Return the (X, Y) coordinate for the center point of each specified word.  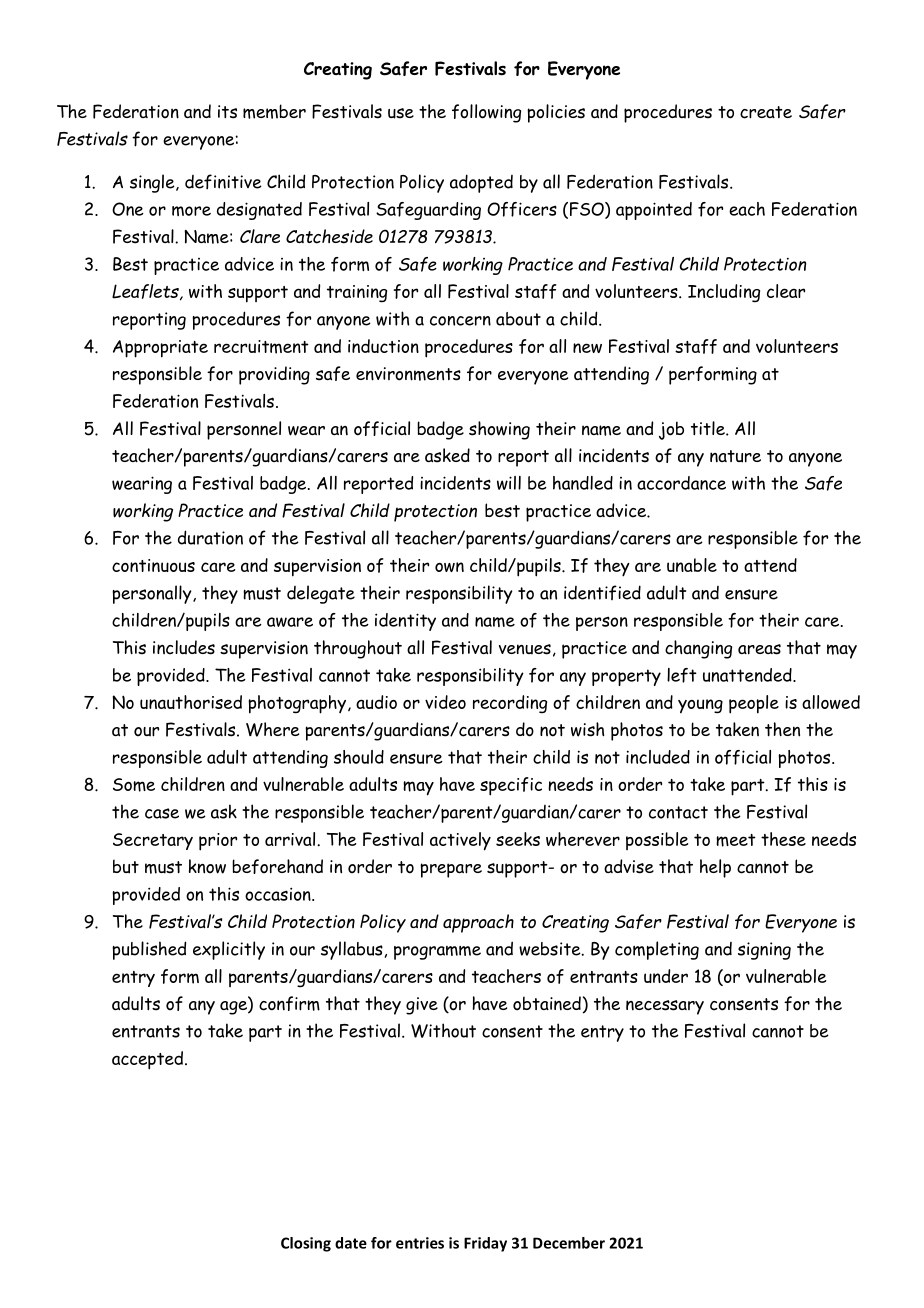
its (227, 112)
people (754, 704)
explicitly (229, 950)
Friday (485, 1244)
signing (764, 951)
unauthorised (191, 702)
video (445, 702)
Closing (306, 1244)
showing (499, 430)
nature (735, 456)
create (766, 112)
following (486, 113)
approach (478, 923)
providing (274, 375)
